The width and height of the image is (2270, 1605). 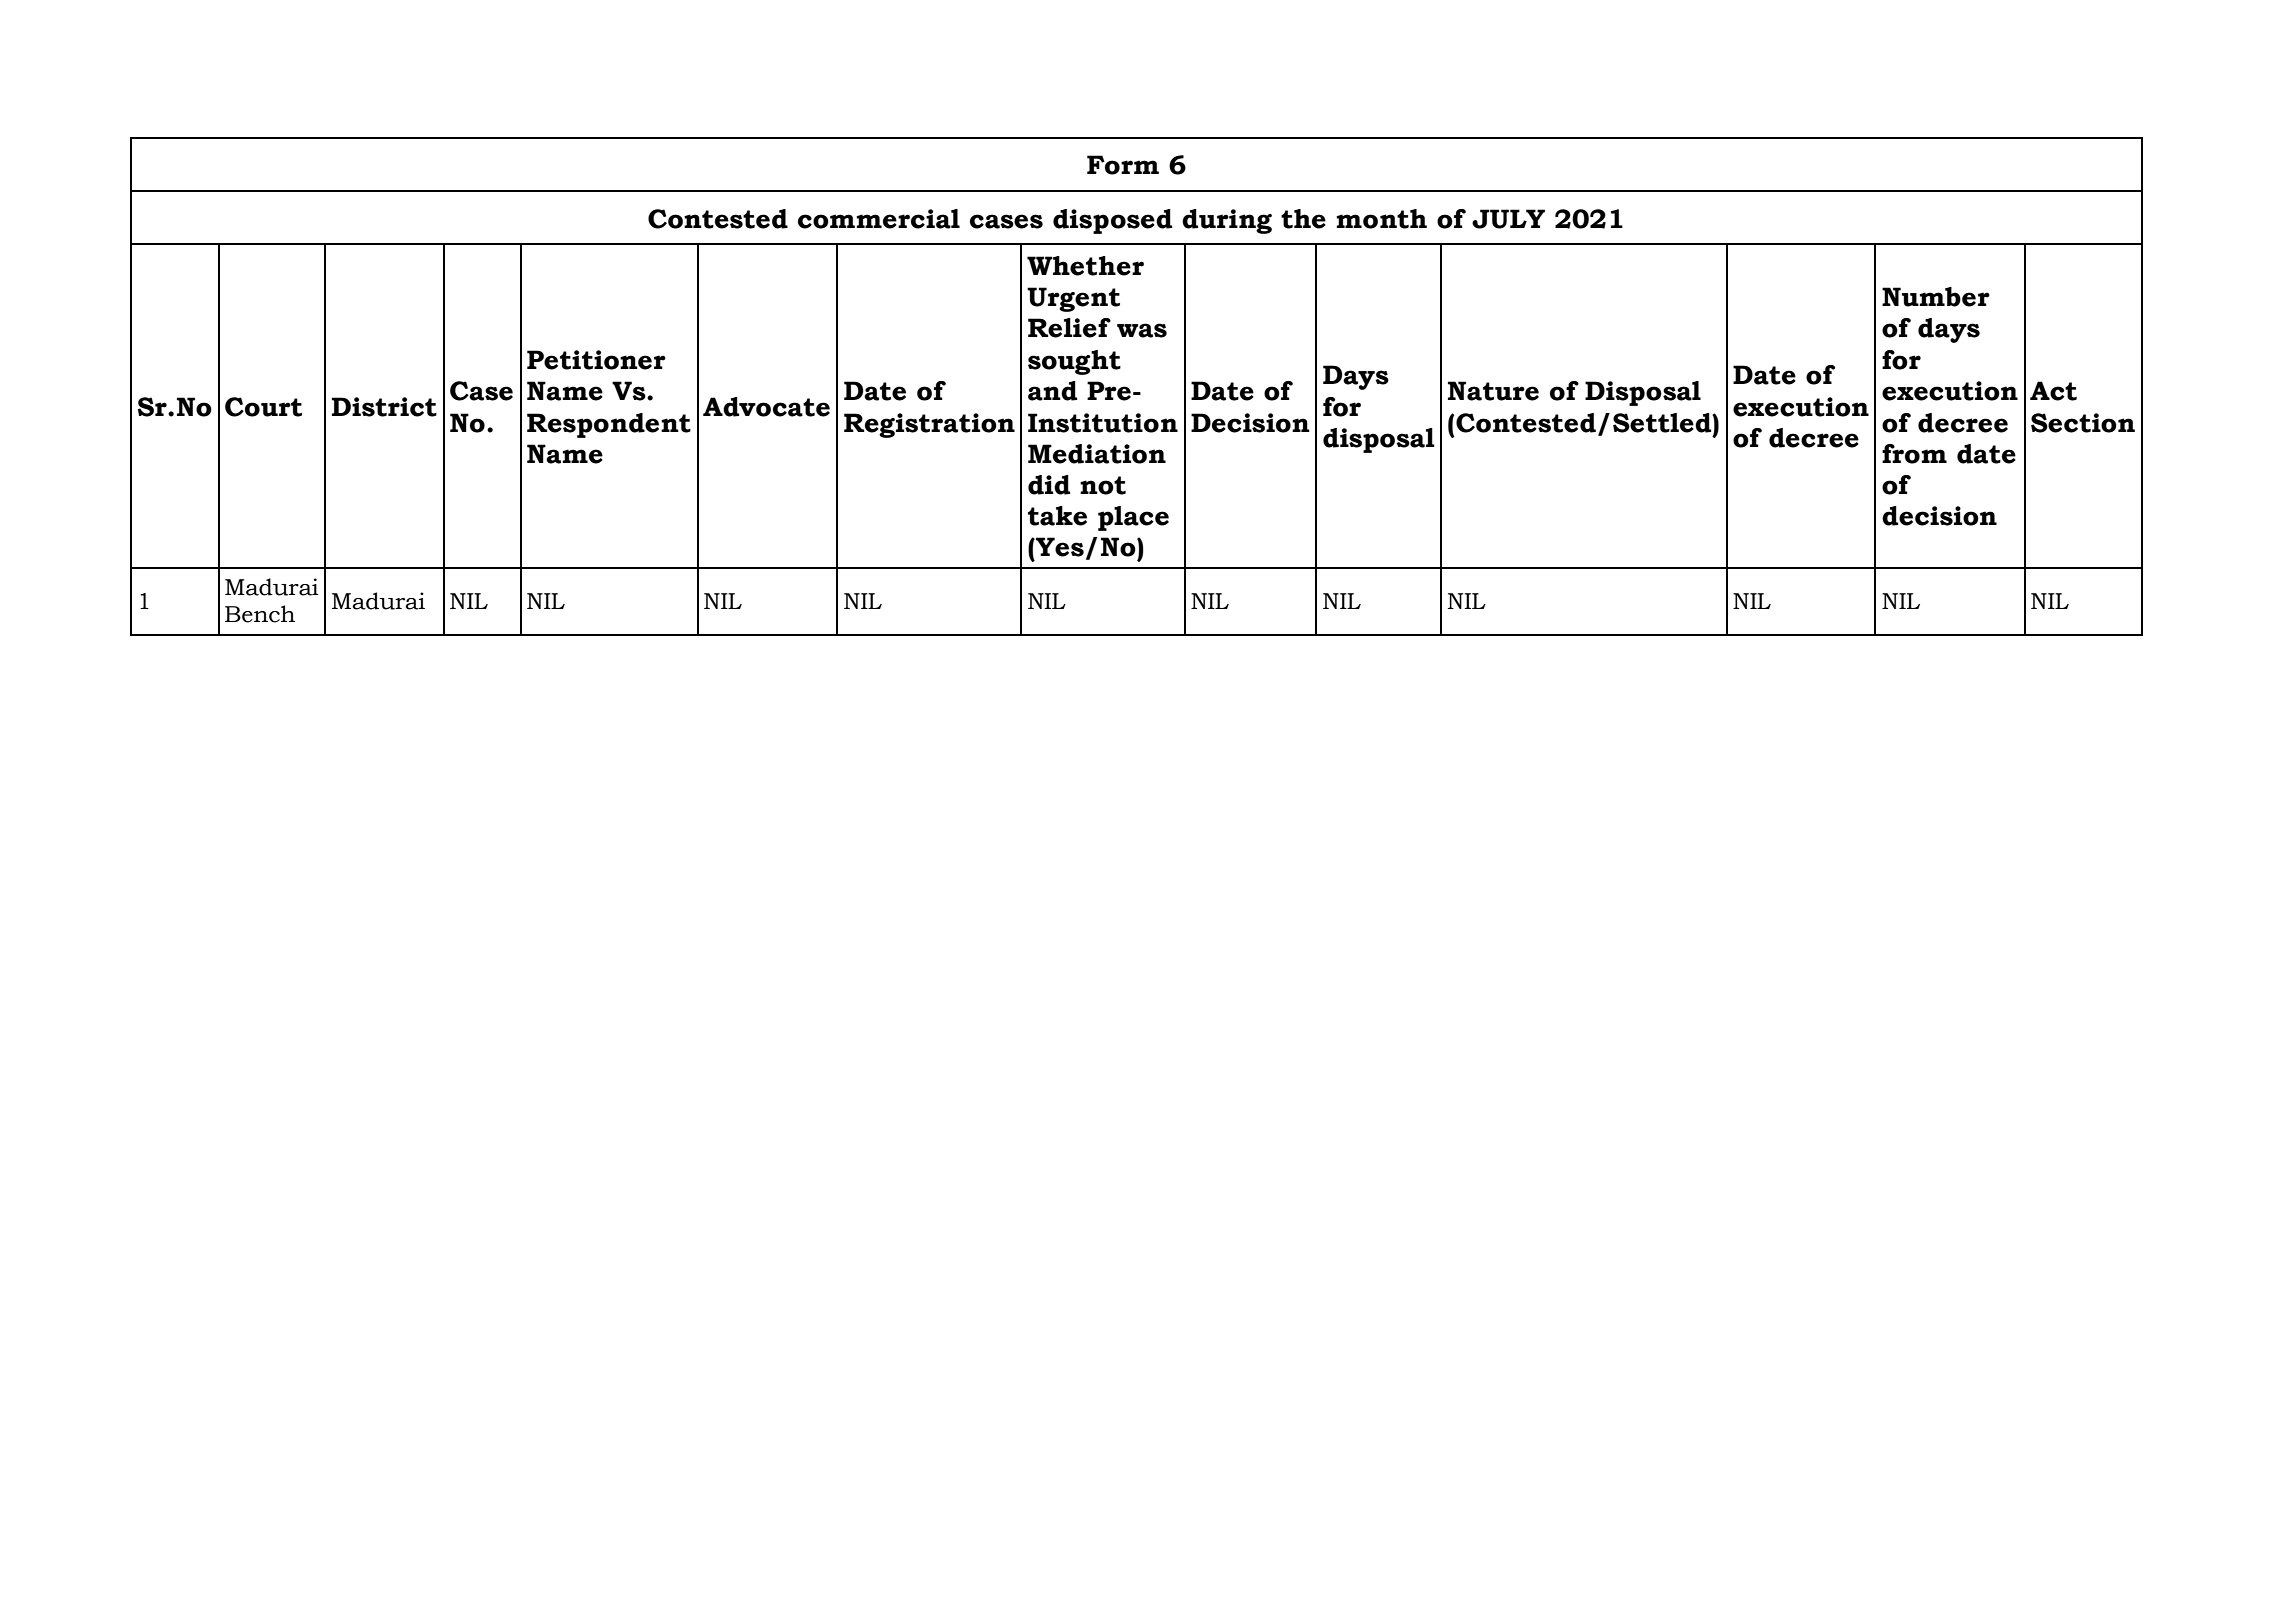 What do you see at coordinates (1508, 219) in the image?
I see `JULY` at bounding box center [1508, 219].
